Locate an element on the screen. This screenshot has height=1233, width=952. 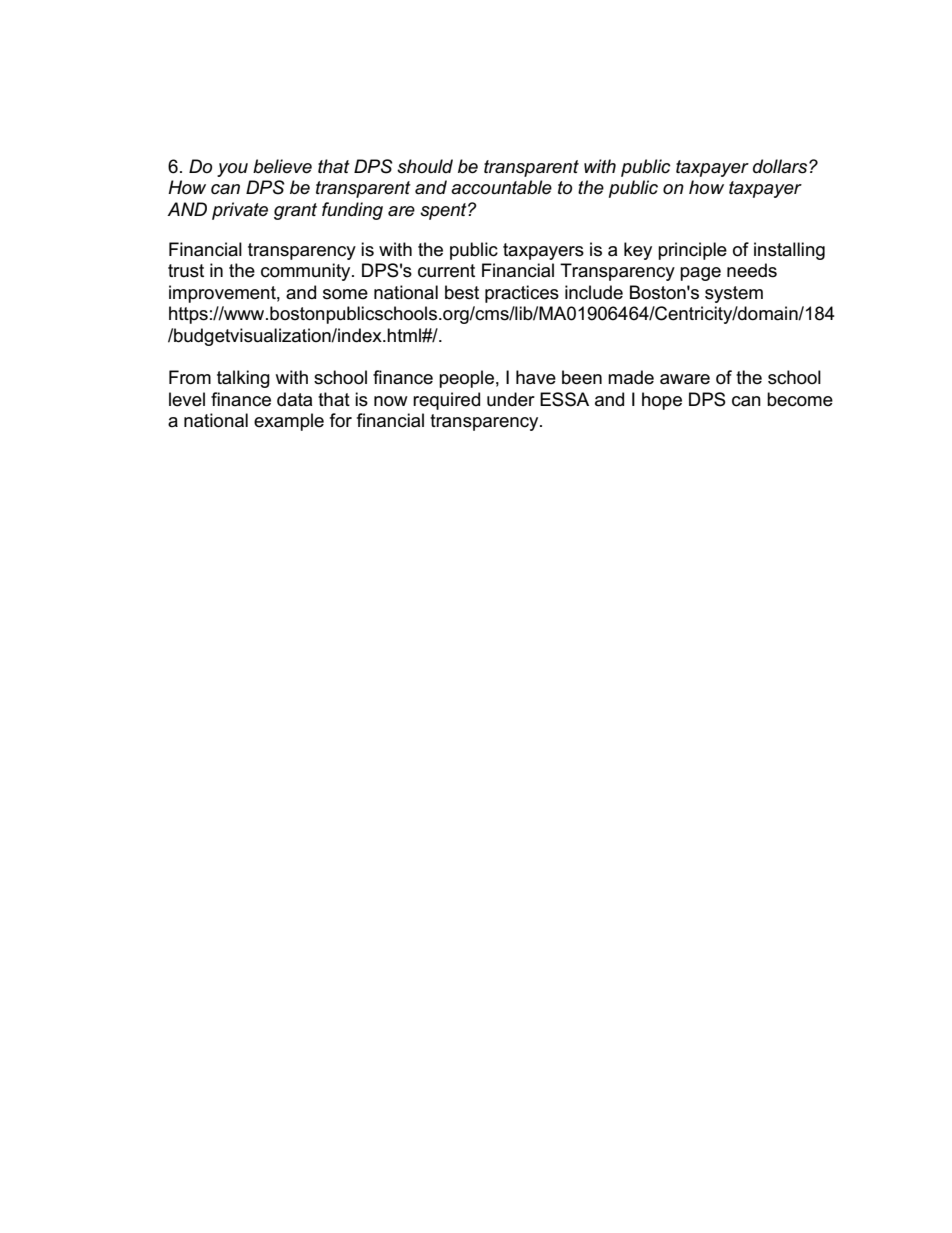
example is located at coordinates (289, 422).
